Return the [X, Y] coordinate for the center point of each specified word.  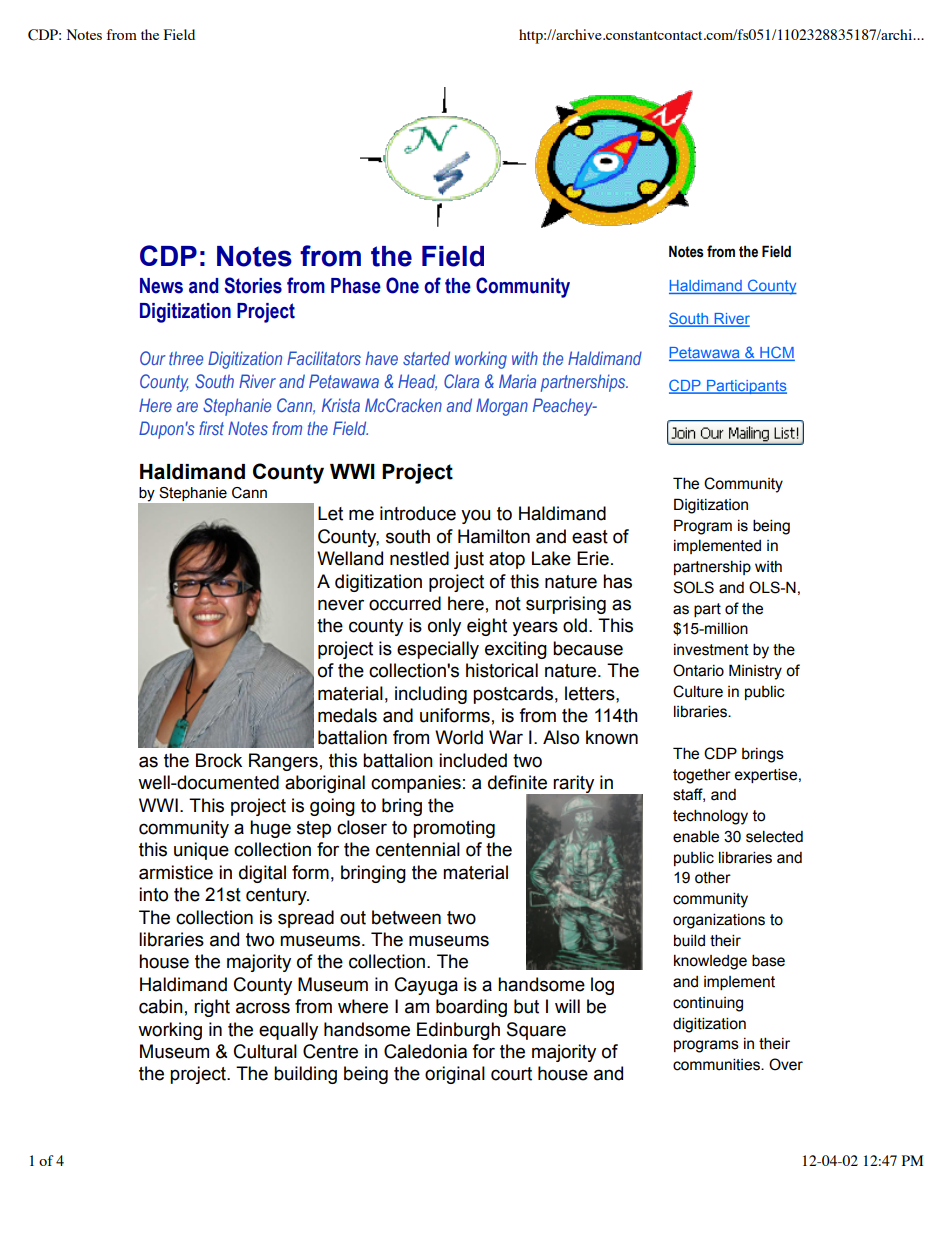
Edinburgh [458, 1031]
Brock [219, 760]
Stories [253, 285]
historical [502, 670]
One [402, 285]
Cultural [265, 1051]
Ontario [698, 670]
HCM [776, 353]
